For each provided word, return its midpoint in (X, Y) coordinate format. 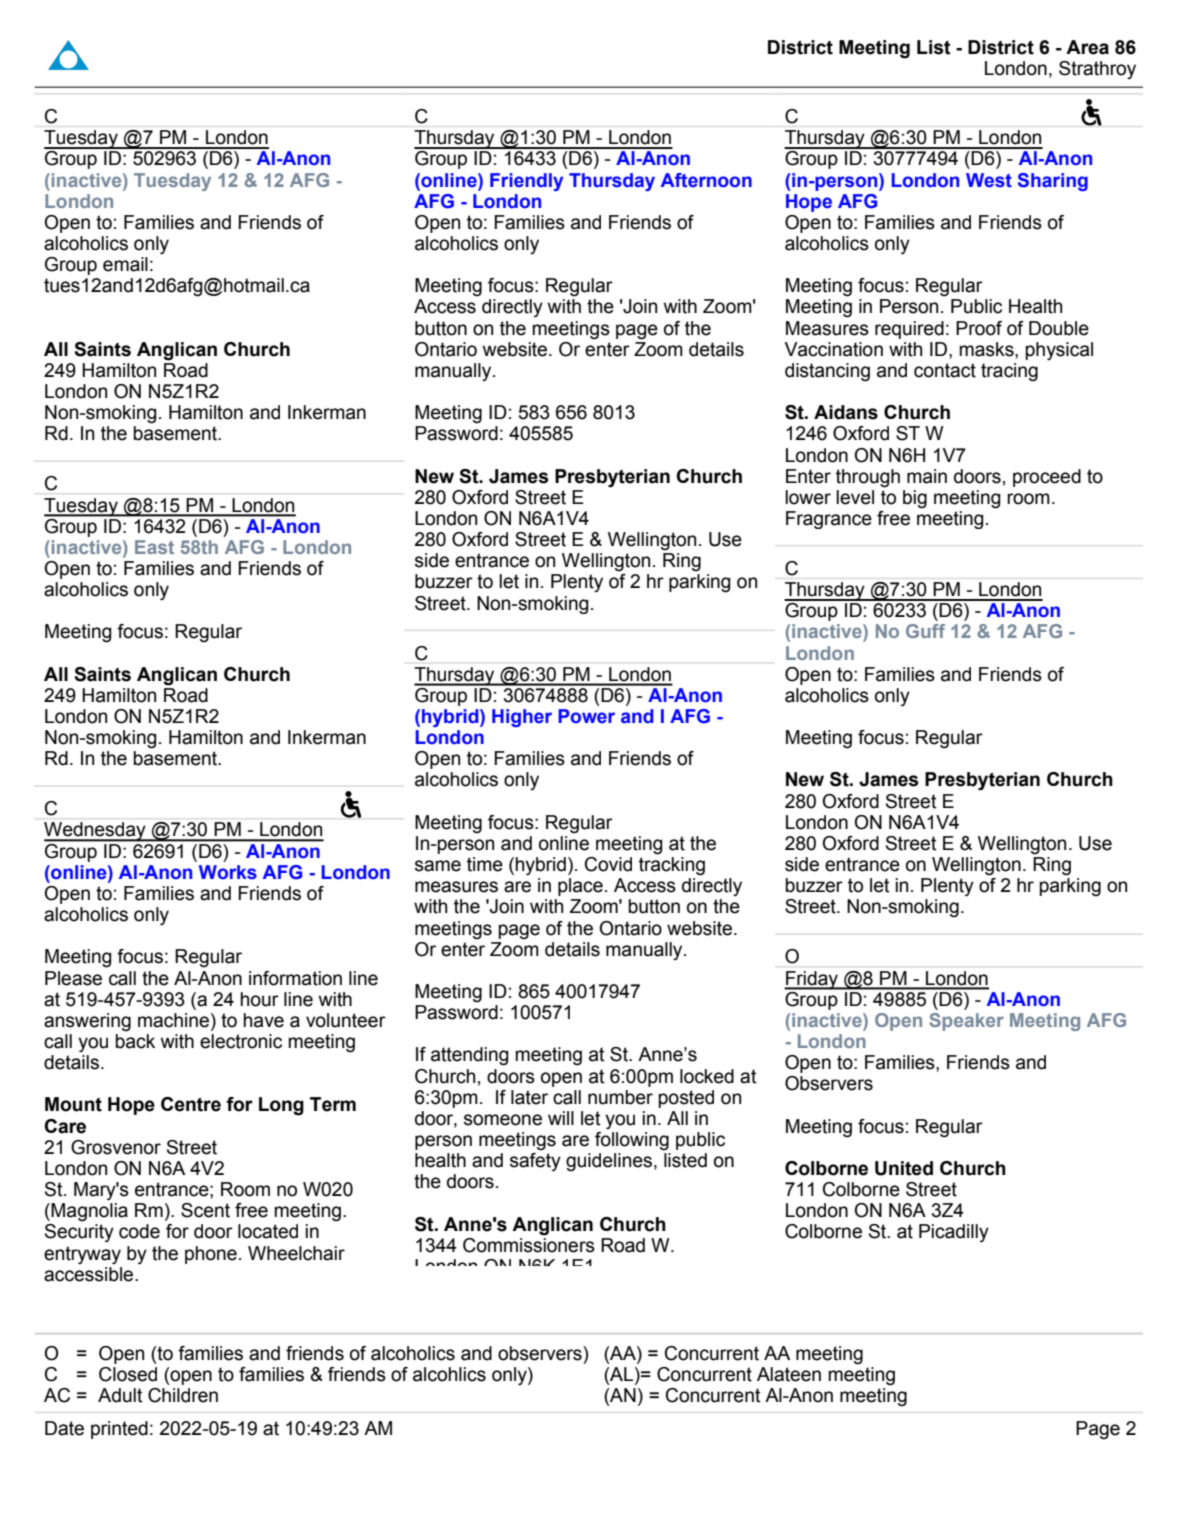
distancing (827, 372)
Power (586, 716)
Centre (191, 1104)
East (154, 547)
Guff (925, 631)
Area (1087, 47)
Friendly (526, 182)
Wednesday (96, 832)
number (620, 1097)
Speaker (966, 1022)
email (125, 264)
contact (945, 370)
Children (183, 1395)
